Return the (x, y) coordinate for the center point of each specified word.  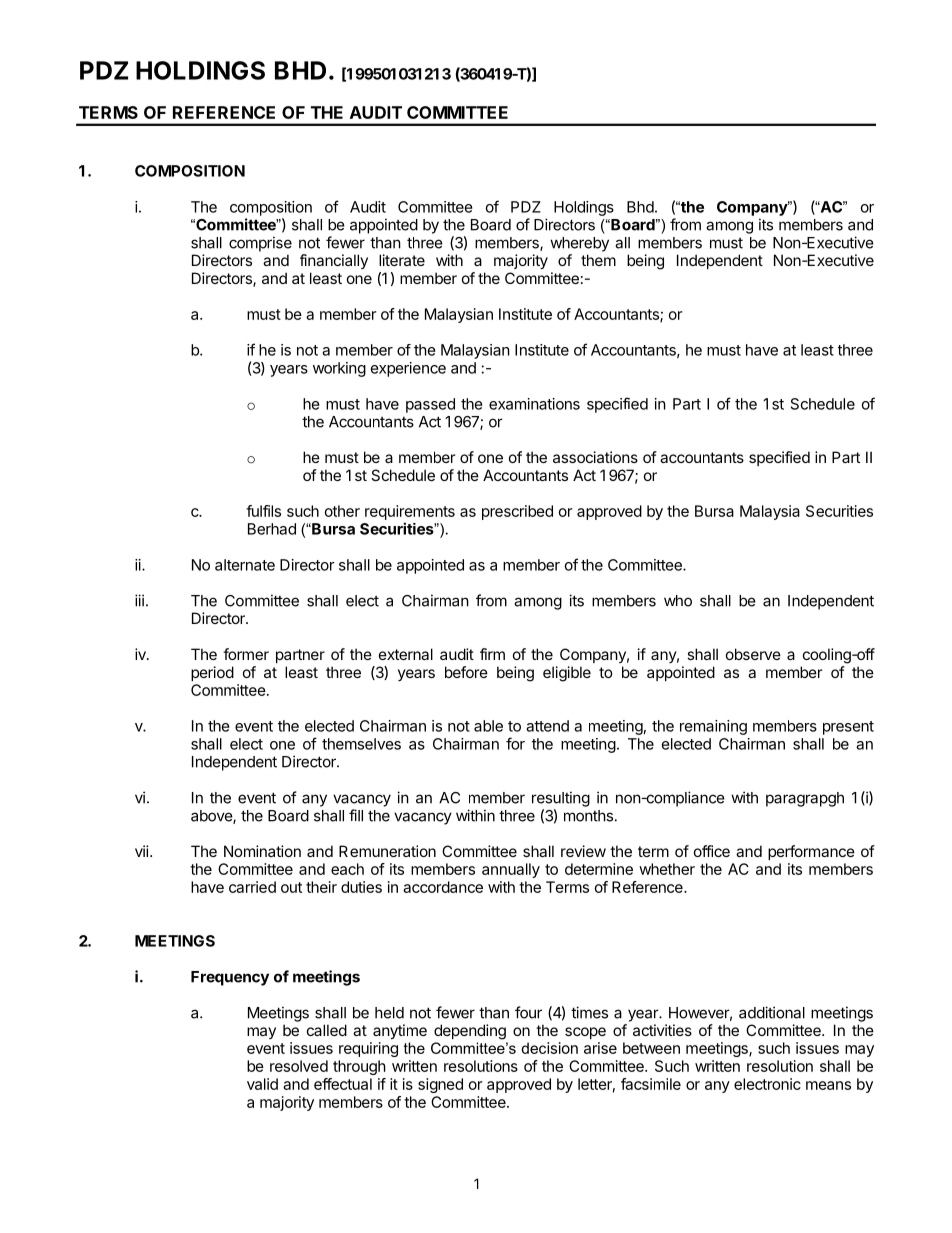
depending (470, 1032)
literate (402, 260)
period (212, 673)
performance (811, 852)
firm (492, 654)
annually (511, 870)
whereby (579, 244)
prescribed (517, 512)
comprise (260, 244)
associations (595, 457)
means (828, 1085)
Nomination (262, 851)
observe (753, 654)
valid (262, 1084)
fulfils (263, 511)
